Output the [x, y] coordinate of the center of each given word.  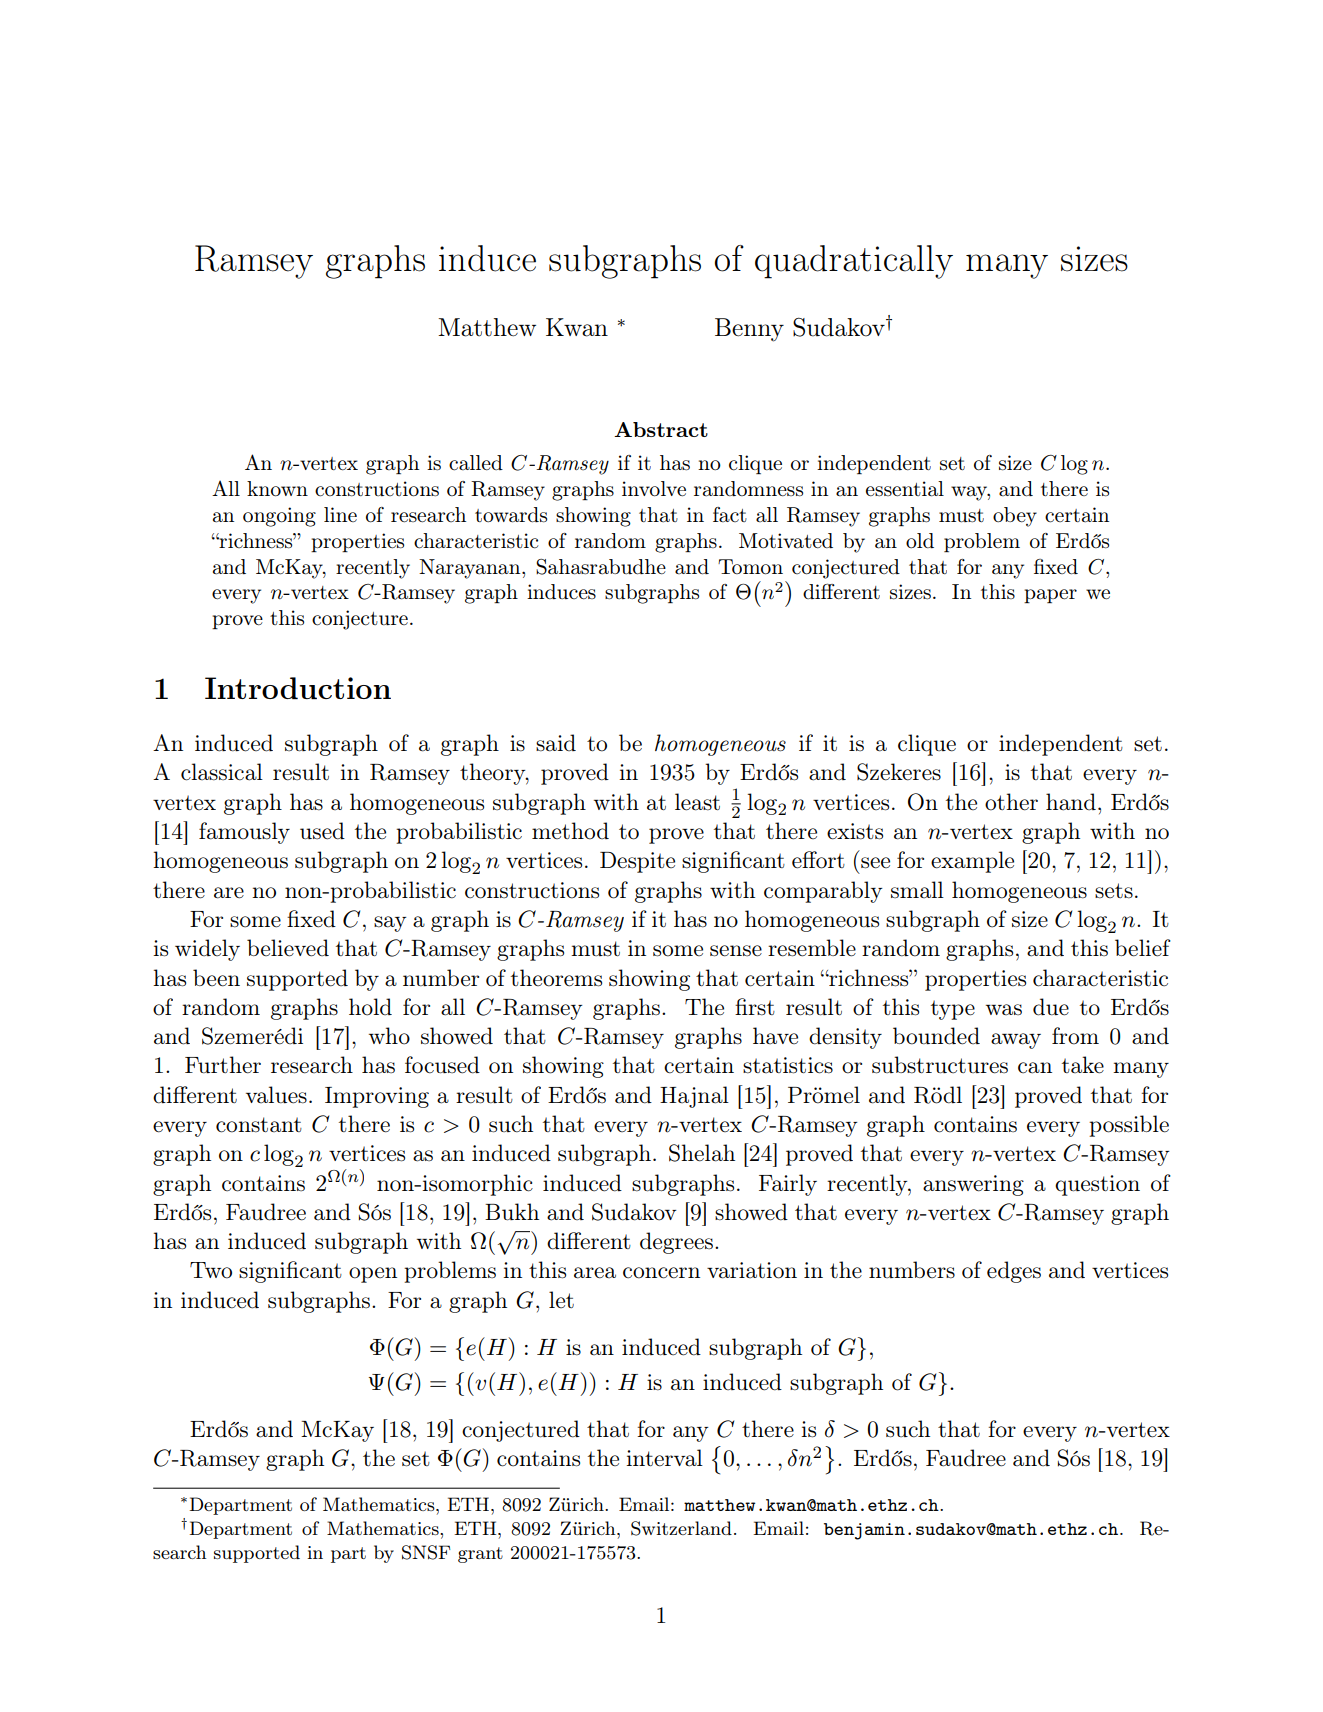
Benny [749, 330]
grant [480, 1555]
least [697, 802]
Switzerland [681, 1528]
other [1011, 802]
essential [905, 489]
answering [973, 1185]
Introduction [298, 688]
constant [259, 1125]
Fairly [788, 1185]
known [277, 489]
